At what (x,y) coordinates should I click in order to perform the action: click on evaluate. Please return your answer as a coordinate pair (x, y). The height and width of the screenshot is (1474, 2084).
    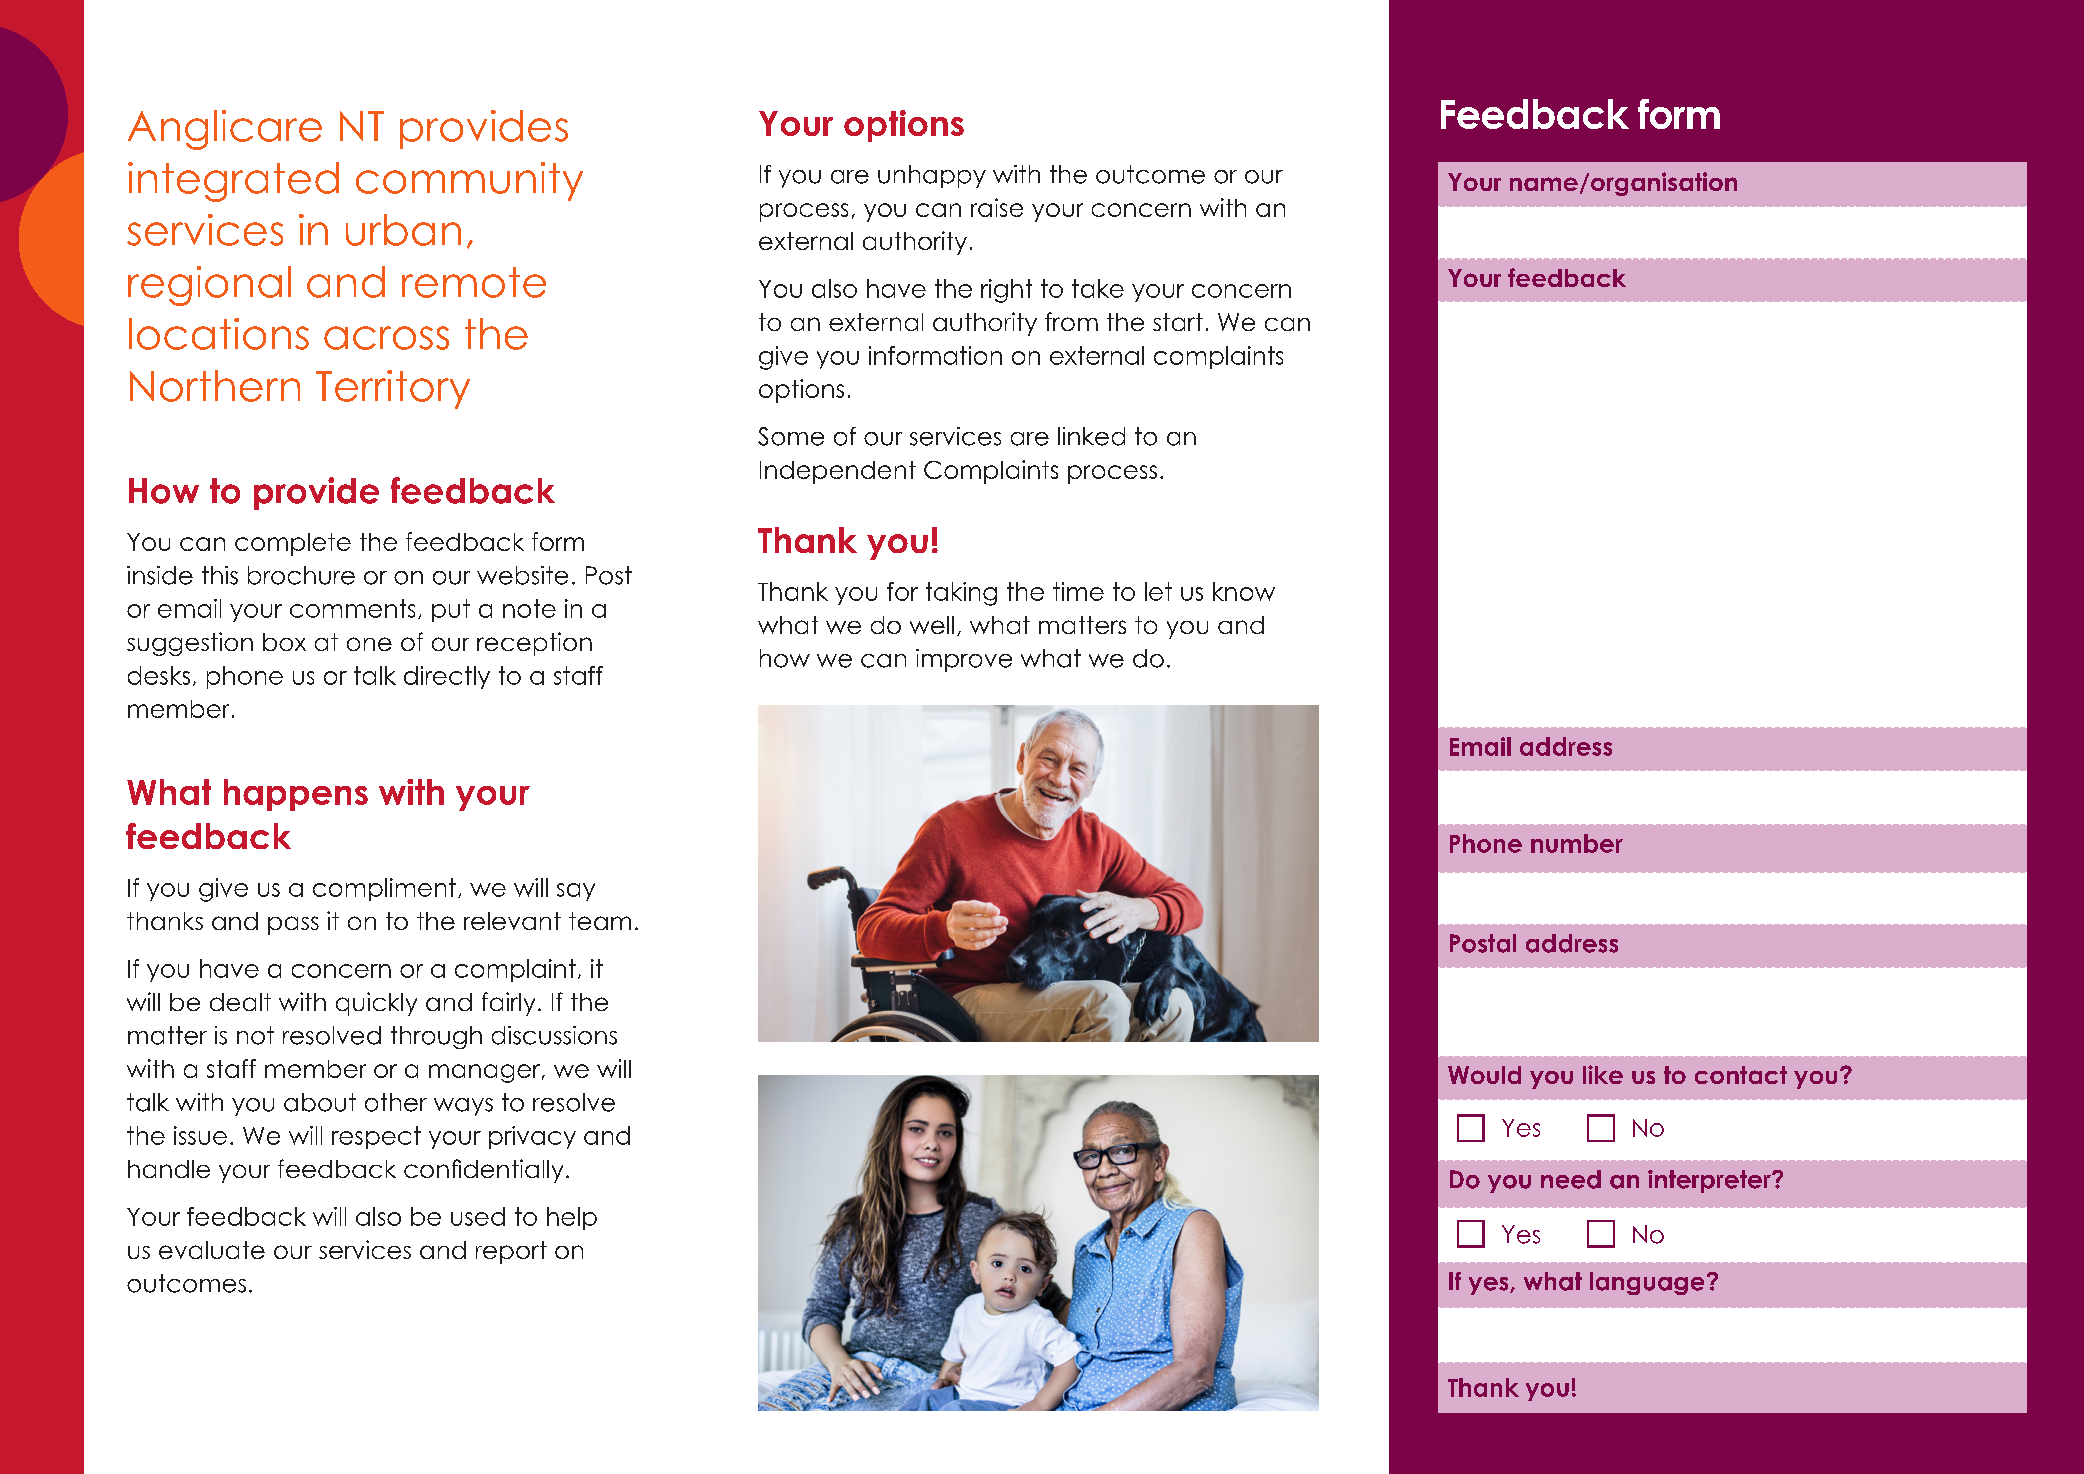
    Looking at the image, I should click on (212, 1250).
